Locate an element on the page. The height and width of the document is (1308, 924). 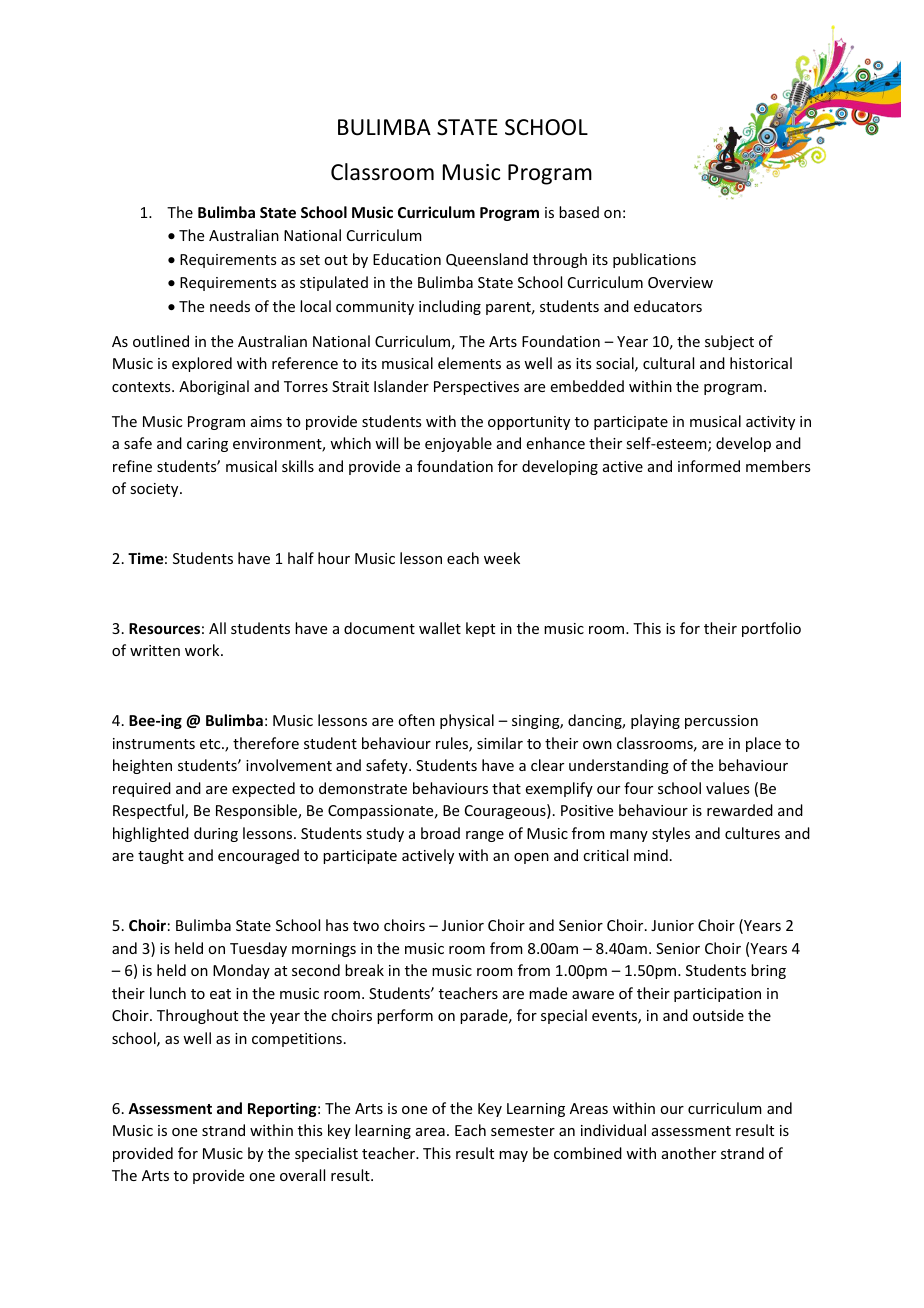
etc is located at coordinates (211, 744).
